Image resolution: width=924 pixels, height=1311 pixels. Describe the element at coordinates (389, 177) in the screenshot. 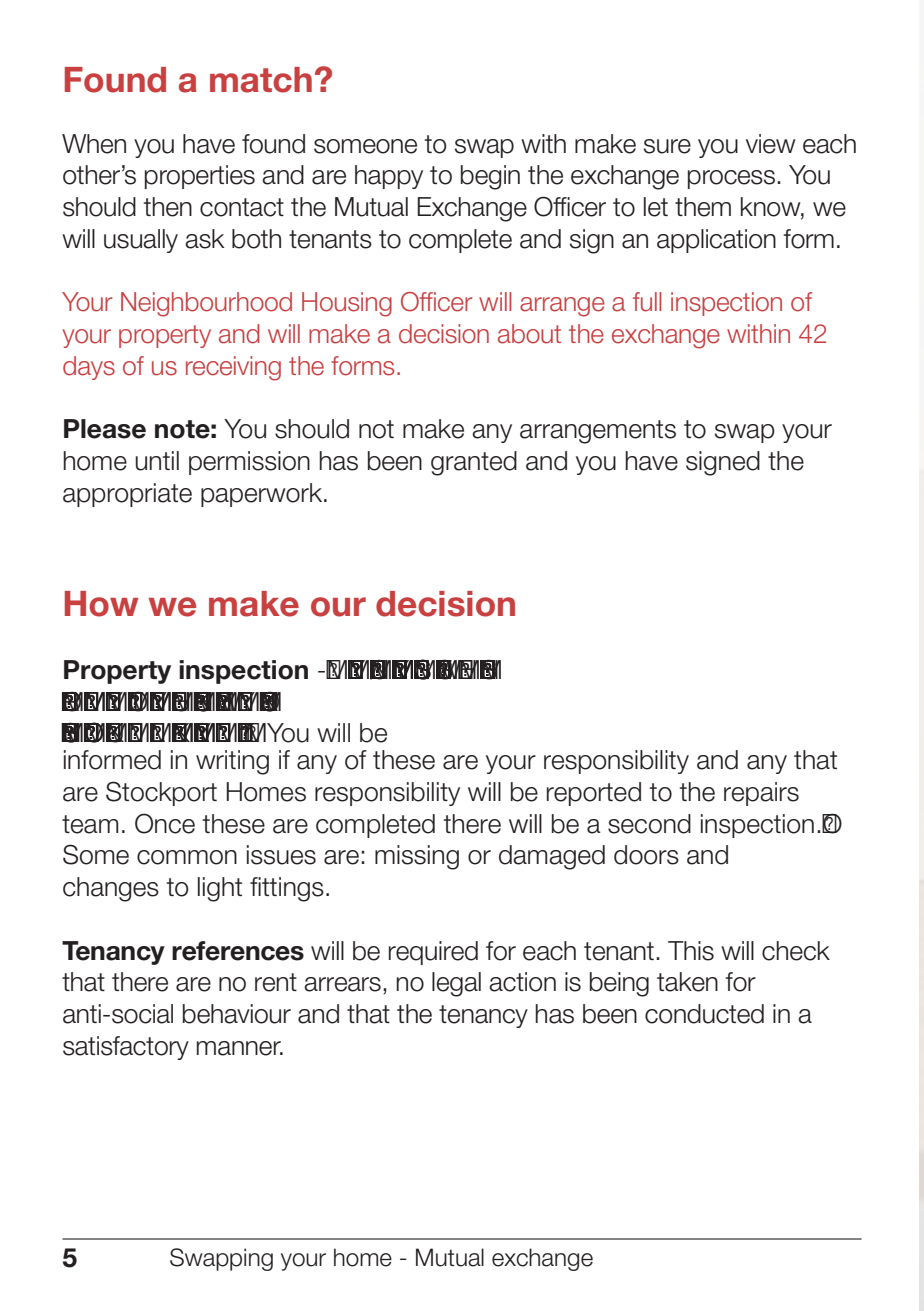

I see `happy` at that location.
